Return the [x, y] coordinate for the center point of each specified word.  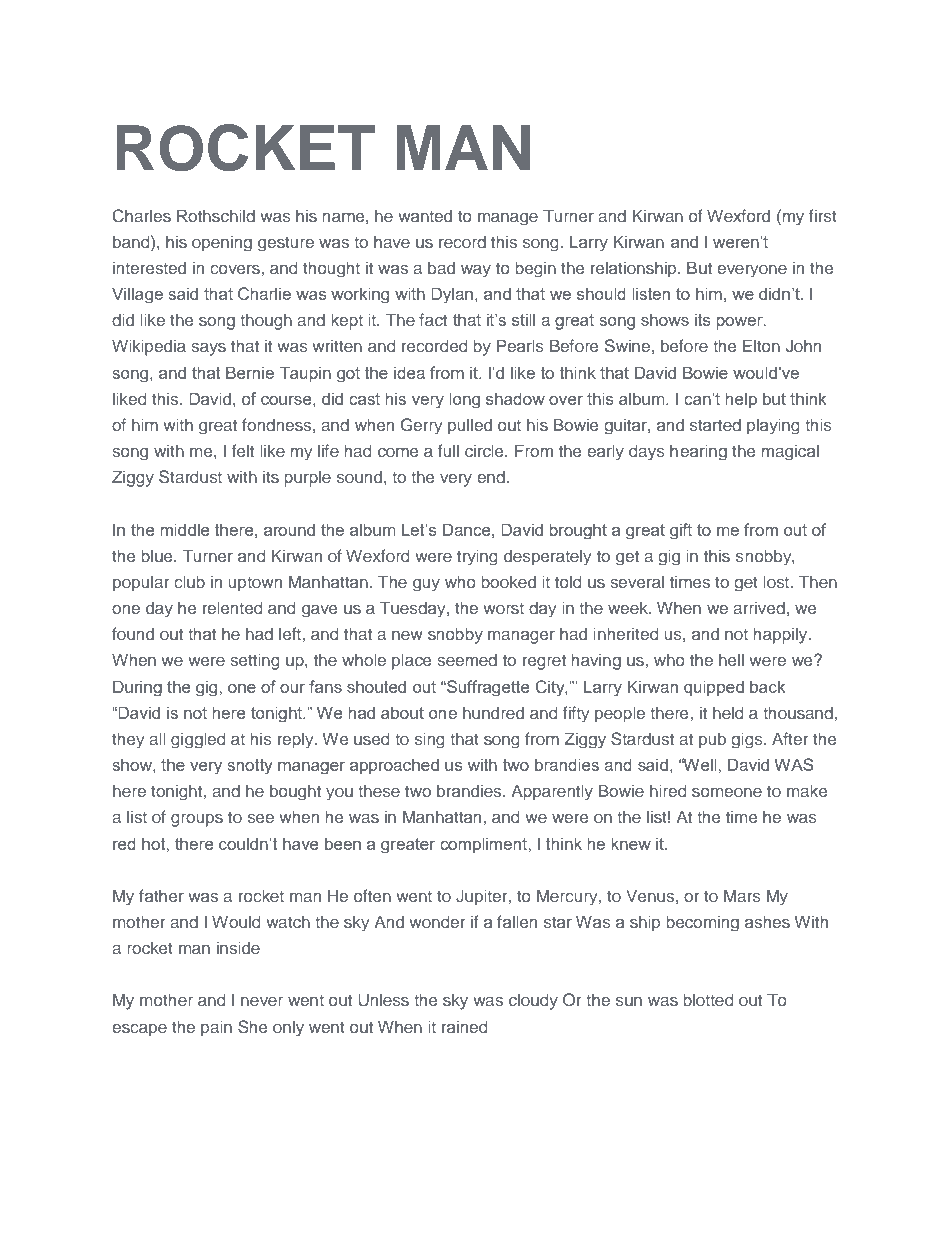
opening [222, 243]
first [823, 215]
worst [503, 608]
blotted [708, 999]
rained [465, 1026]
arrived [759, 607]
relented [233, 607]
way [476, 271]
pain [216, 1028]
